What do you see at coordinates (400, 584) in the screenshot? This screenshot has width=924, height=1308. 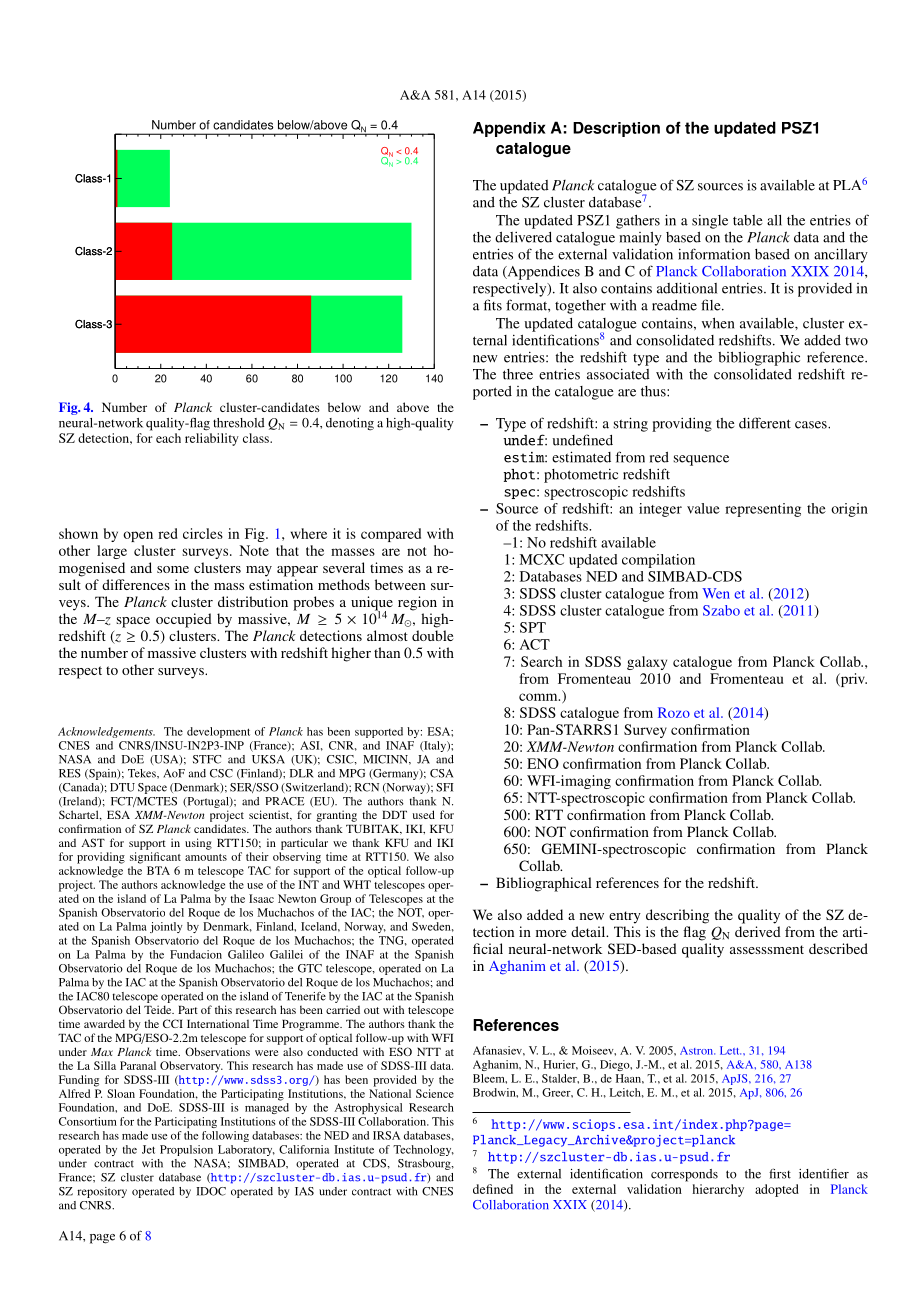 I see `between` at bounding box center [400, 584].
